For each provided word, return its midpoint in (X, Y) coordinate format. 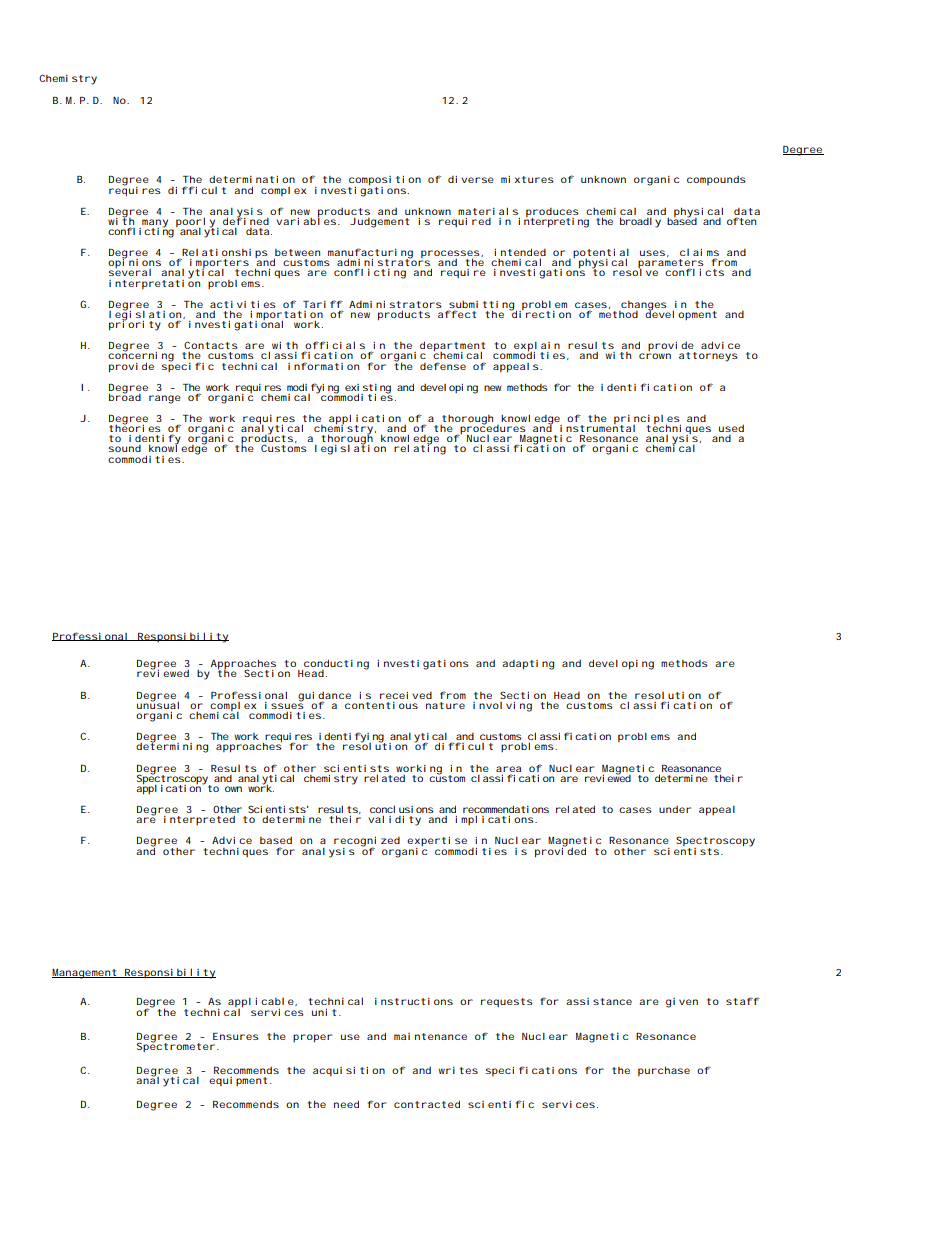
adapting (528, 665)
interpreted (199, 820)
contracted (427, 1104)
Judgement (379, 223)
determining (172, 747)
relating (420, 449)
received (406, 695)
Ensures (236, 1036)
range (165, 399)
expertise (437, 843)
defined (246, 220)
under (675, 809)
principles (647, 421)
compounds (716, 180)
